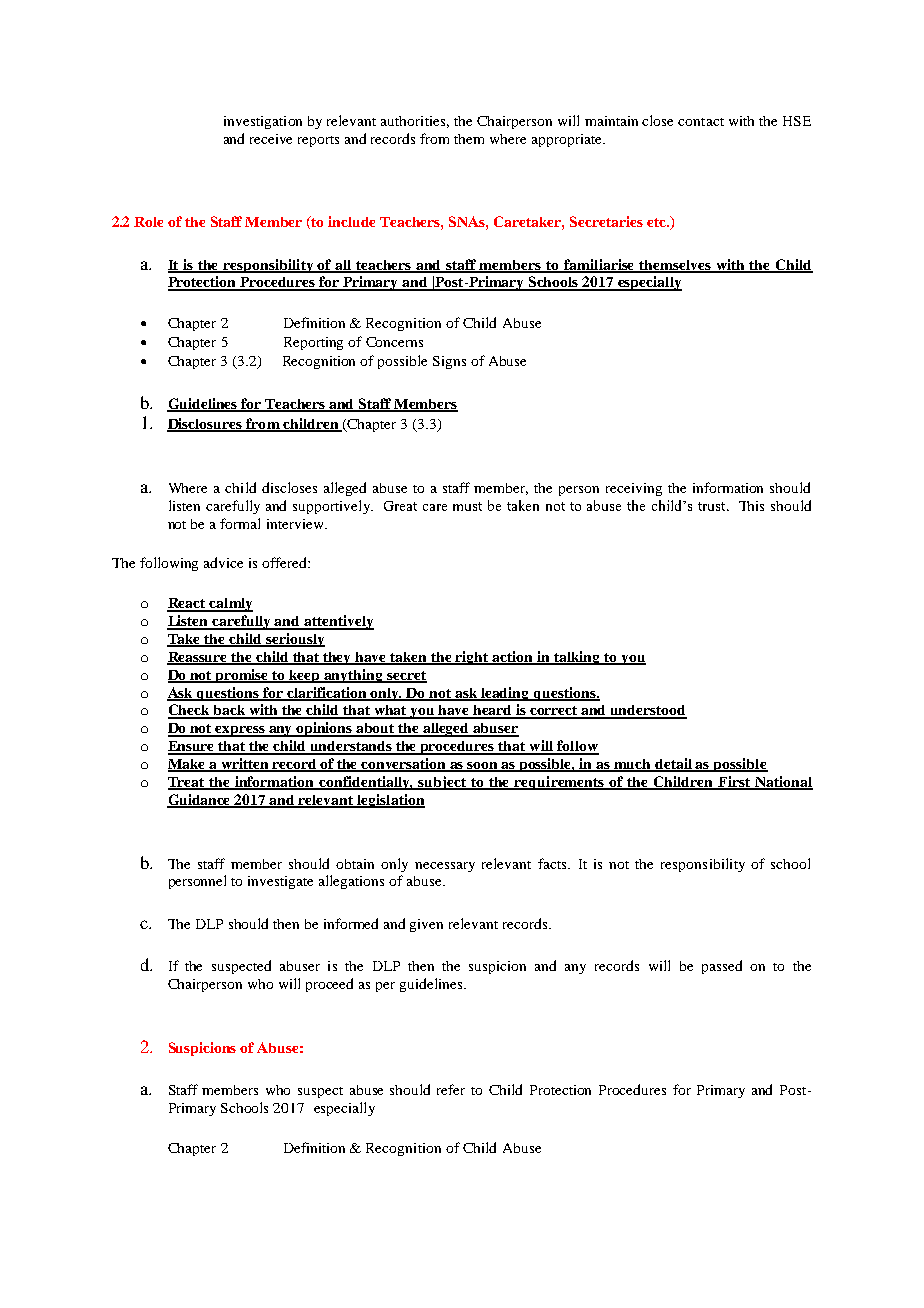 The image size is (924, 1308). Describe the element at coordinates (449, 362) in the screenshot. I see `Signs` at that location.
